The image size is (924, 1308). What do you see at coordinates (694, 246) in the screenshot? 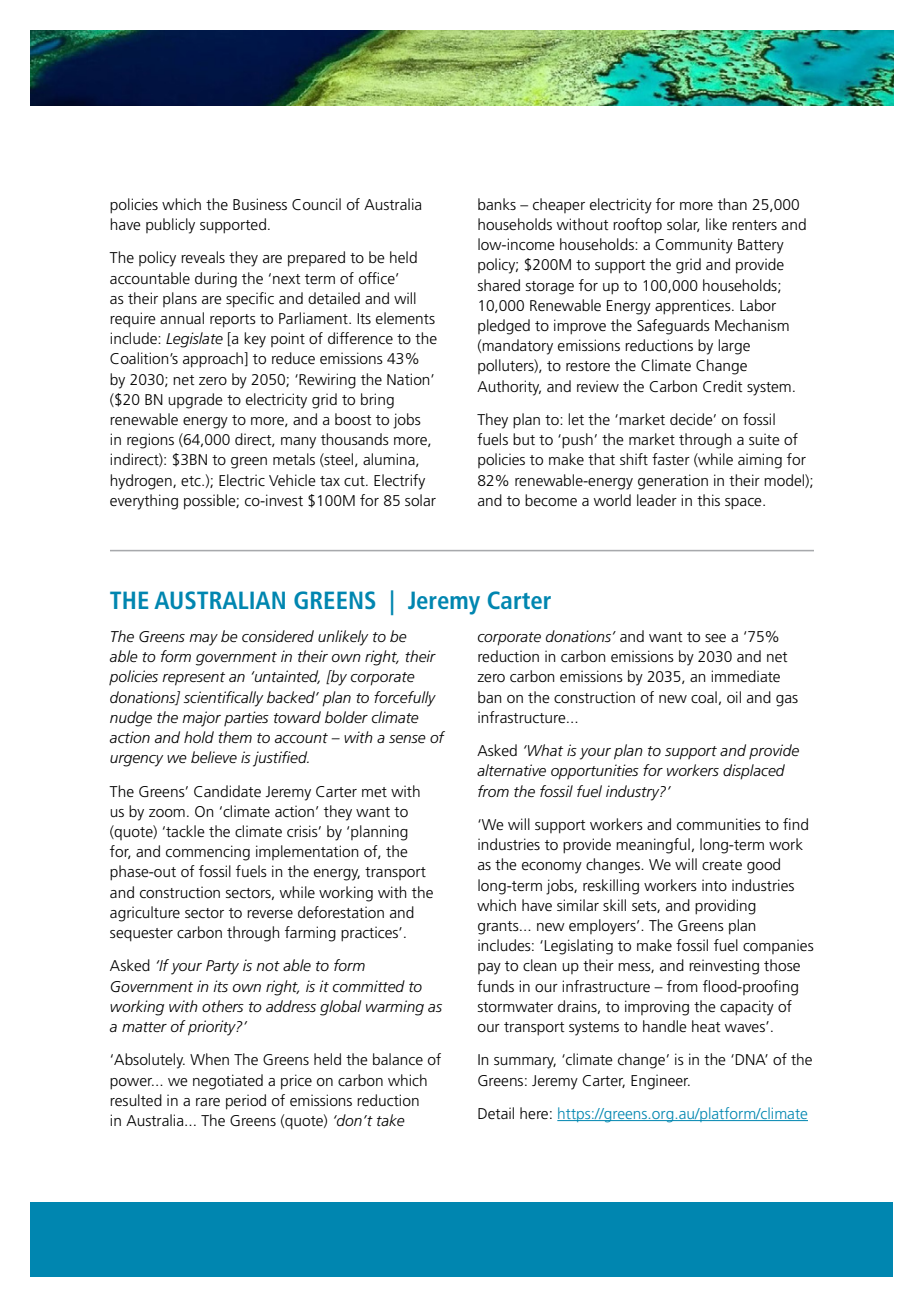
I see `Community` at bounding box center [694, 246].
